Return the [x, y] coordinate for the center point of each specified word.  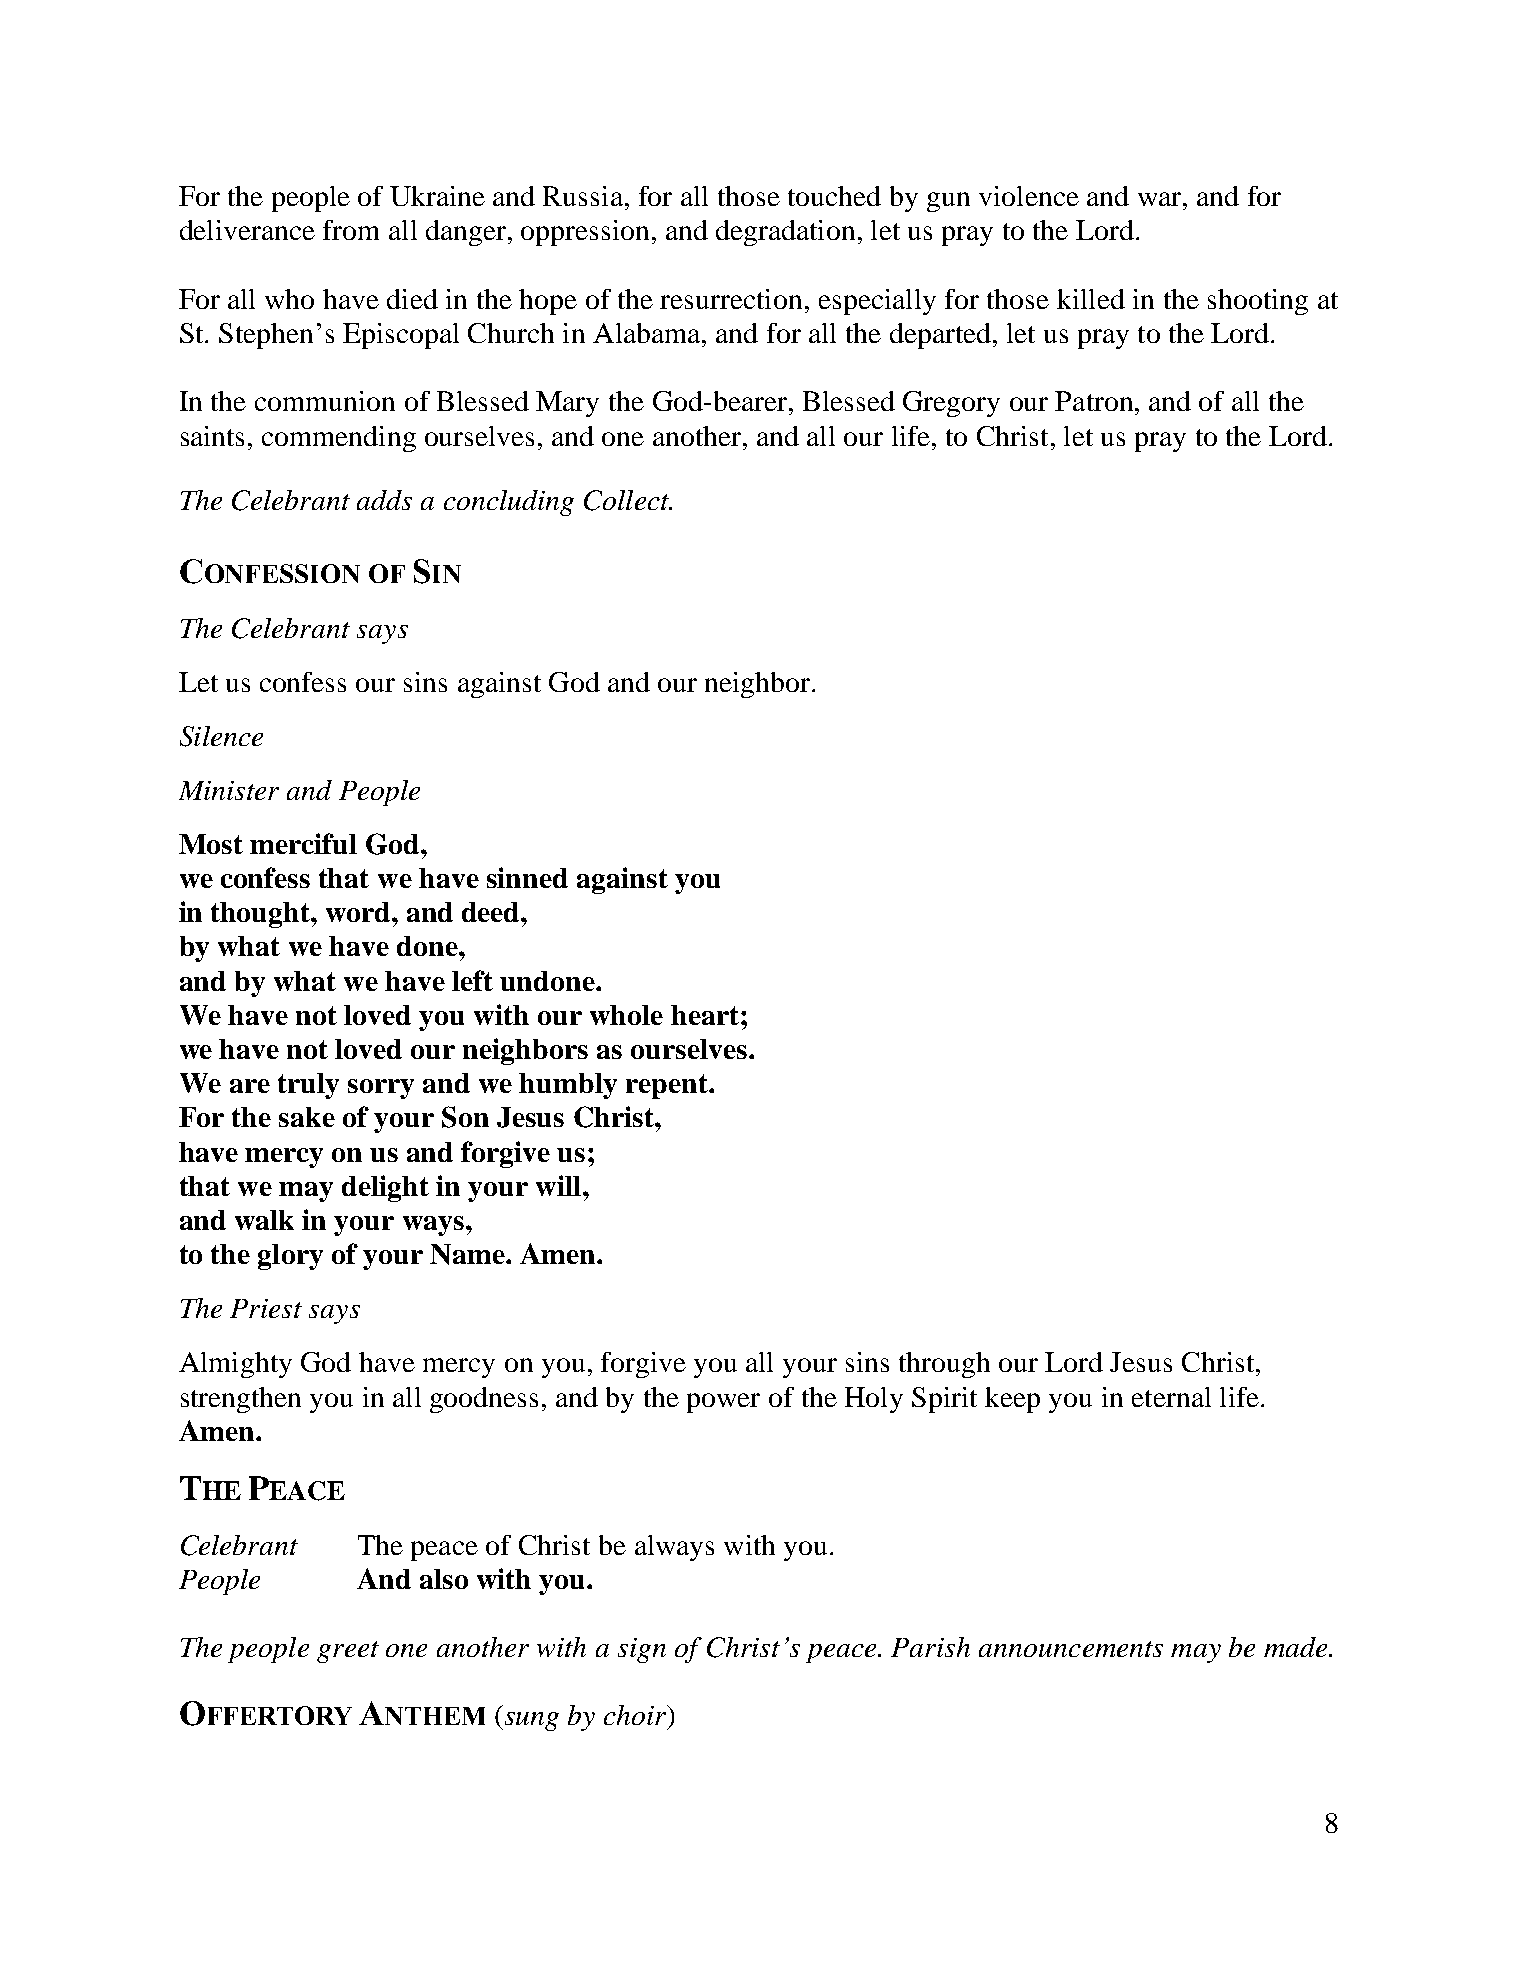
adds [384, 500]
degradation [785, 233]
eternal [1171, 1397]
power [723, 1403]
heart [705, 1015]
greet [348, 1652]
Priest [266, 1308]
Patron [1094, 401]
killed [1091, 299]
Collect [627, 500]
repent [668, 1086]
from [351, 230]
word [359, 912]
